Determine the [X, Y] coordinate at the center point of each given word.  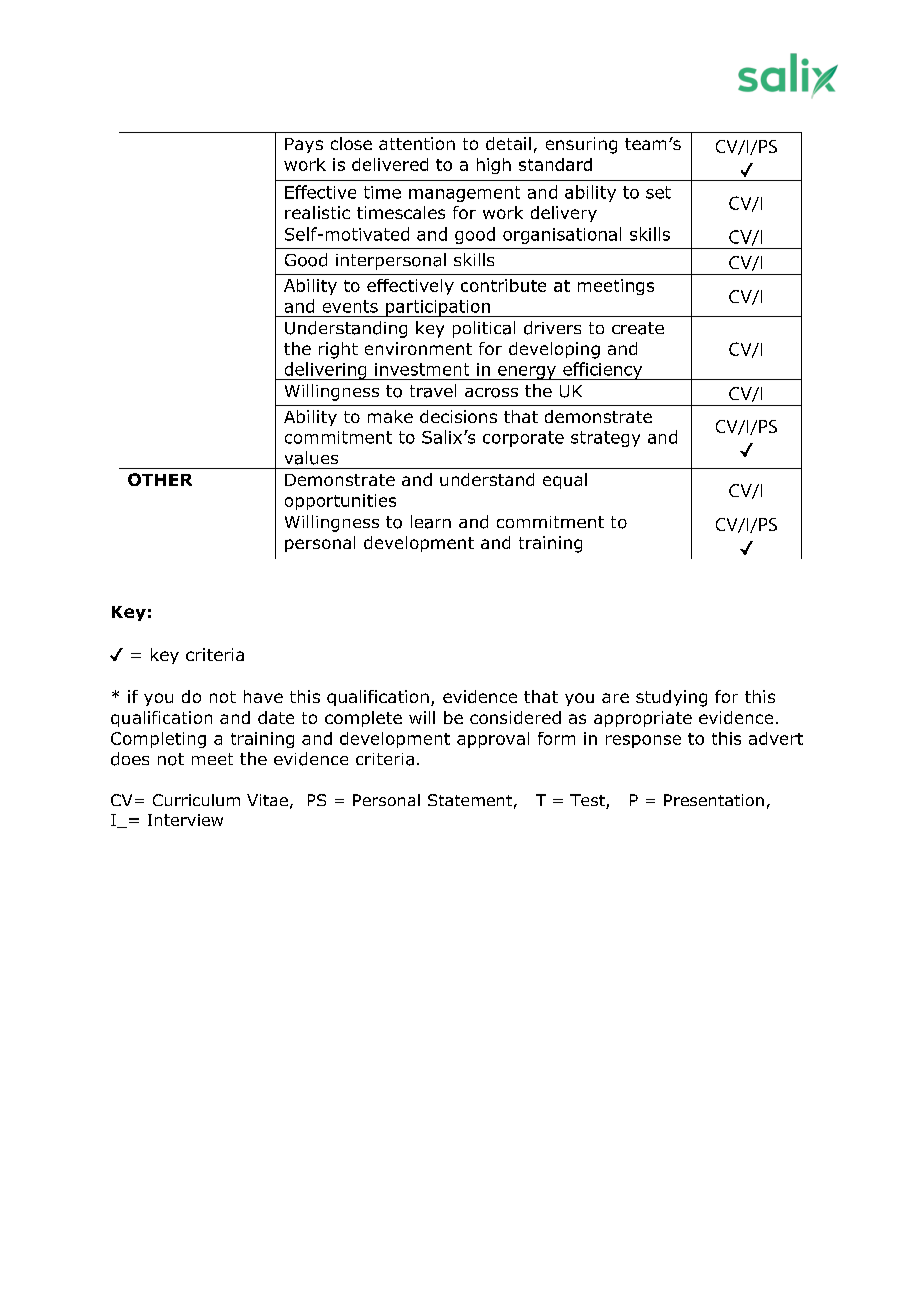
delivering [325, 371]
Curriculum [196, 800]
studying [671, 698]
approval [493, 740]
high [494, 166]
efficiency [603, 371]
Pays [304, 145]
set [658, 192]
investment [422, 369]
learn [431, 522]
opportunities [340, 502]
